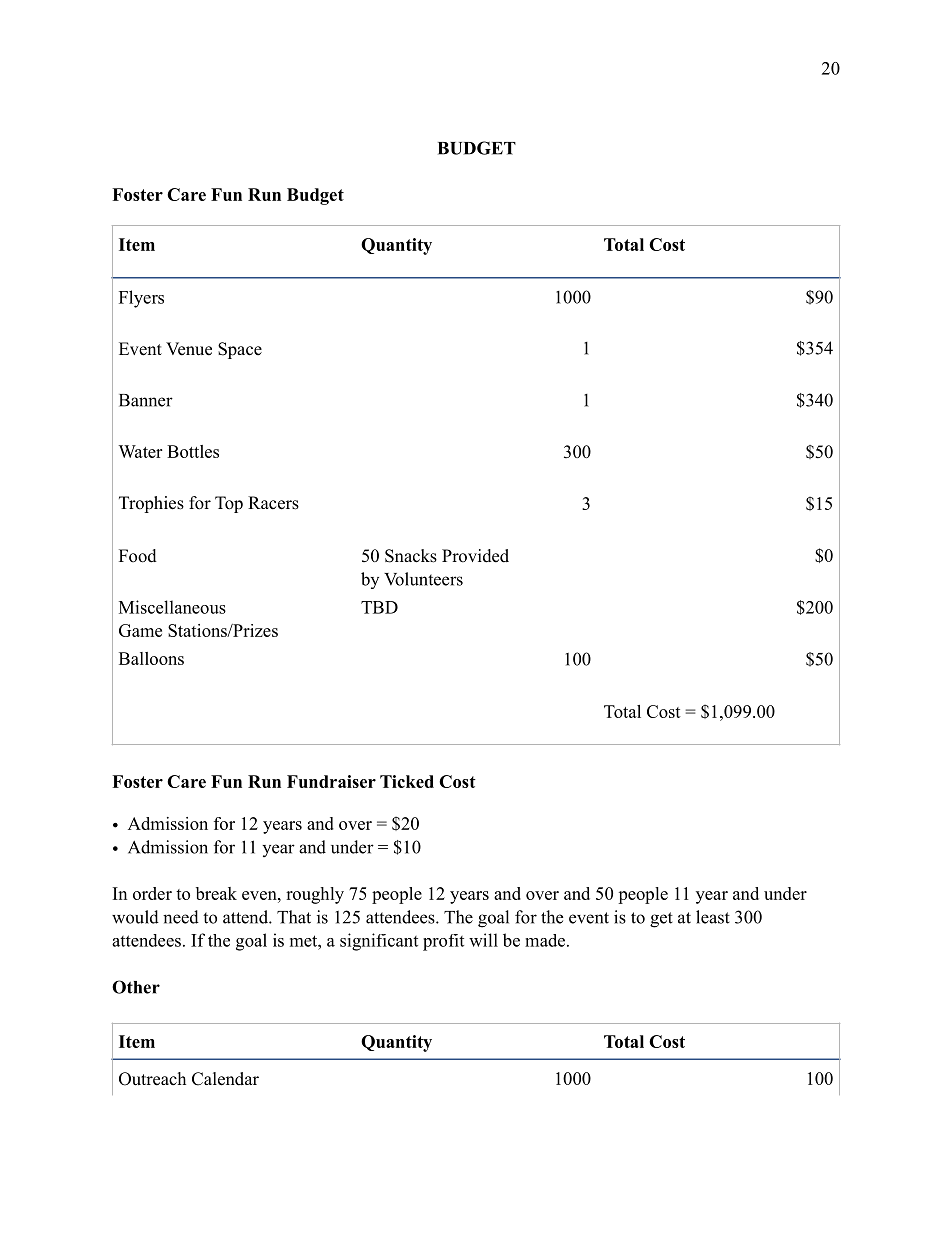 The height and width of the page is (1233, 952). I want to click on Provided, so click(475, 556).
